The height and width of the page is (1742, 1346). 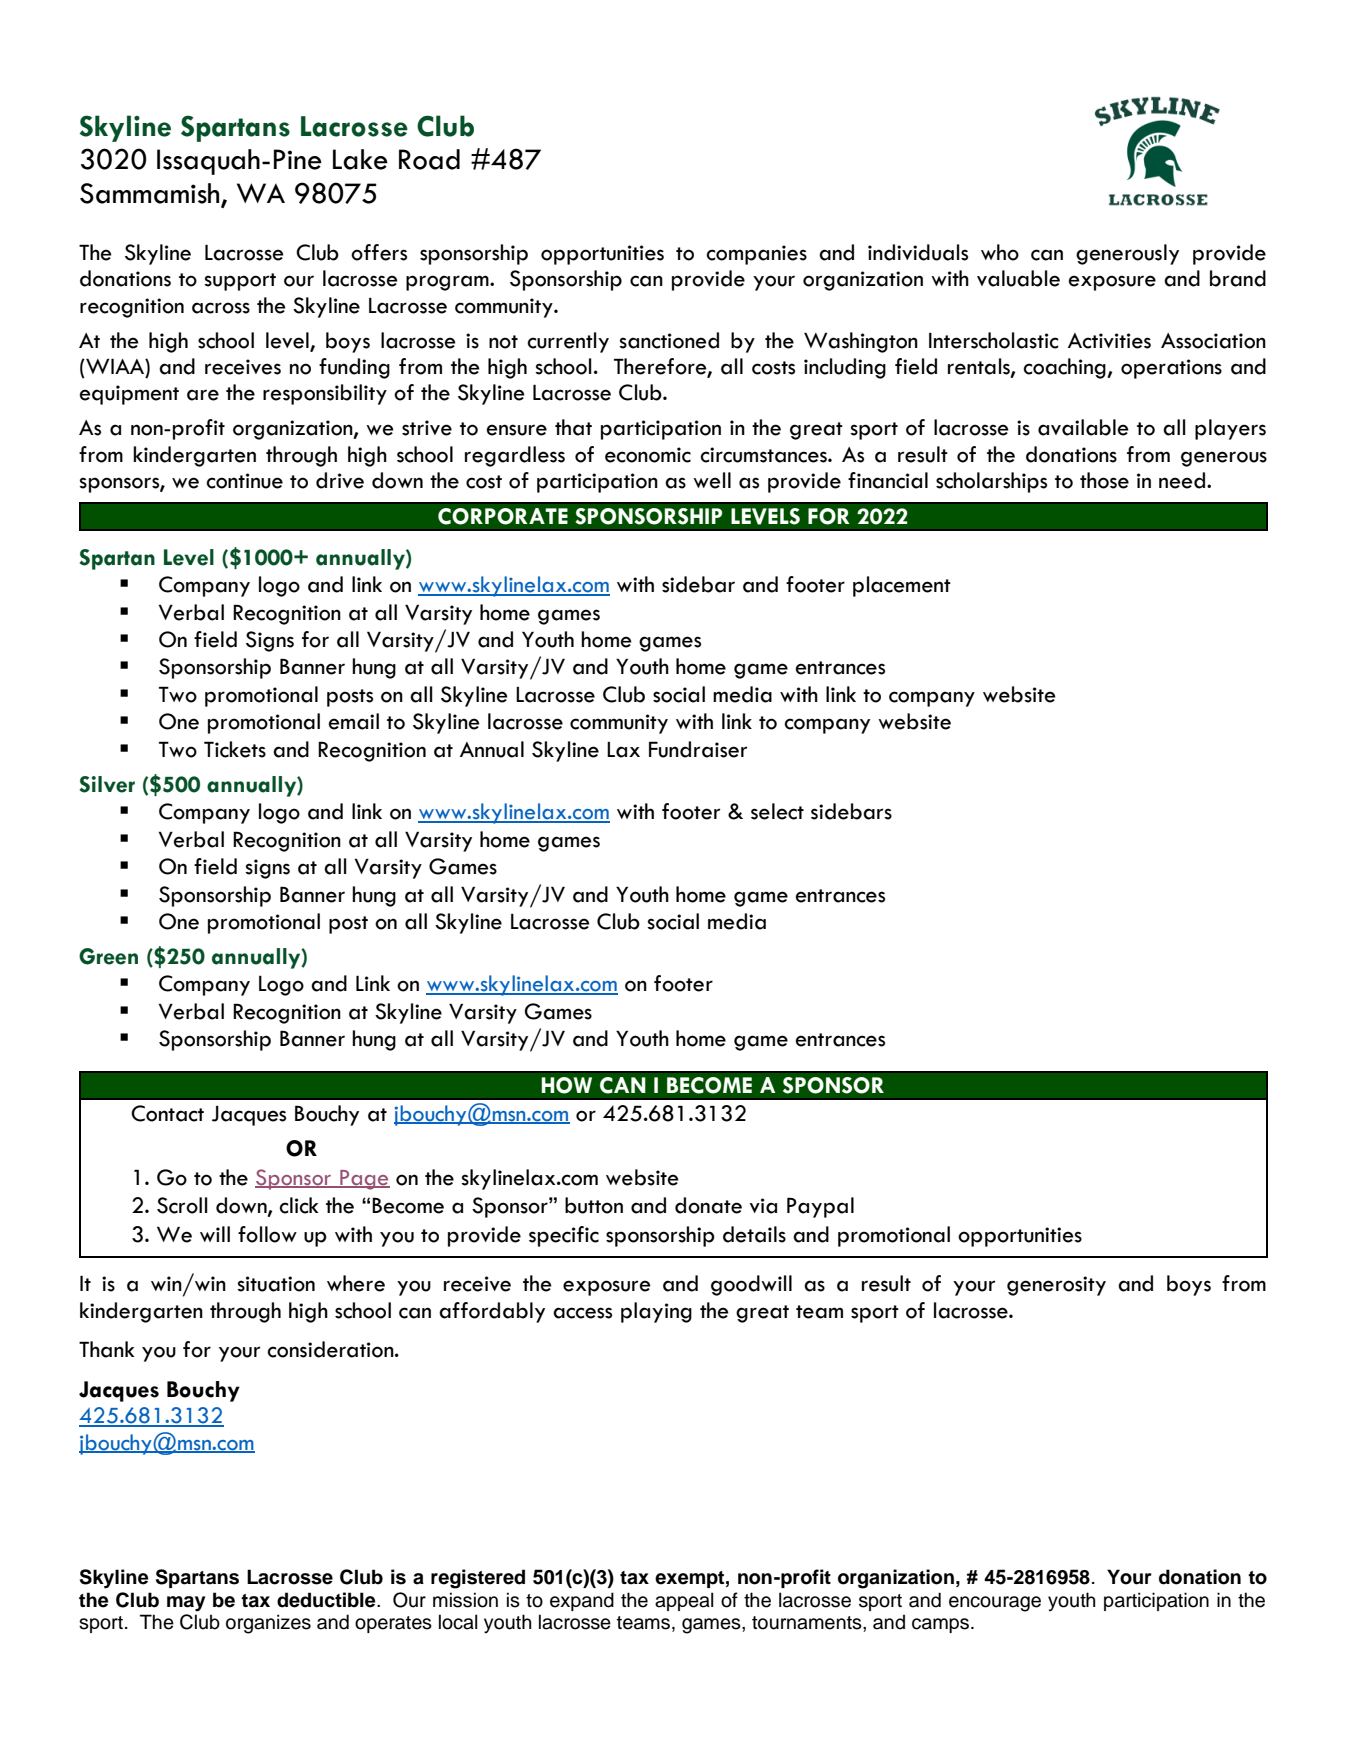 What do you see at coordinates (108, 956) in the page?
I see `Green` at bounding box center [108, 956].
